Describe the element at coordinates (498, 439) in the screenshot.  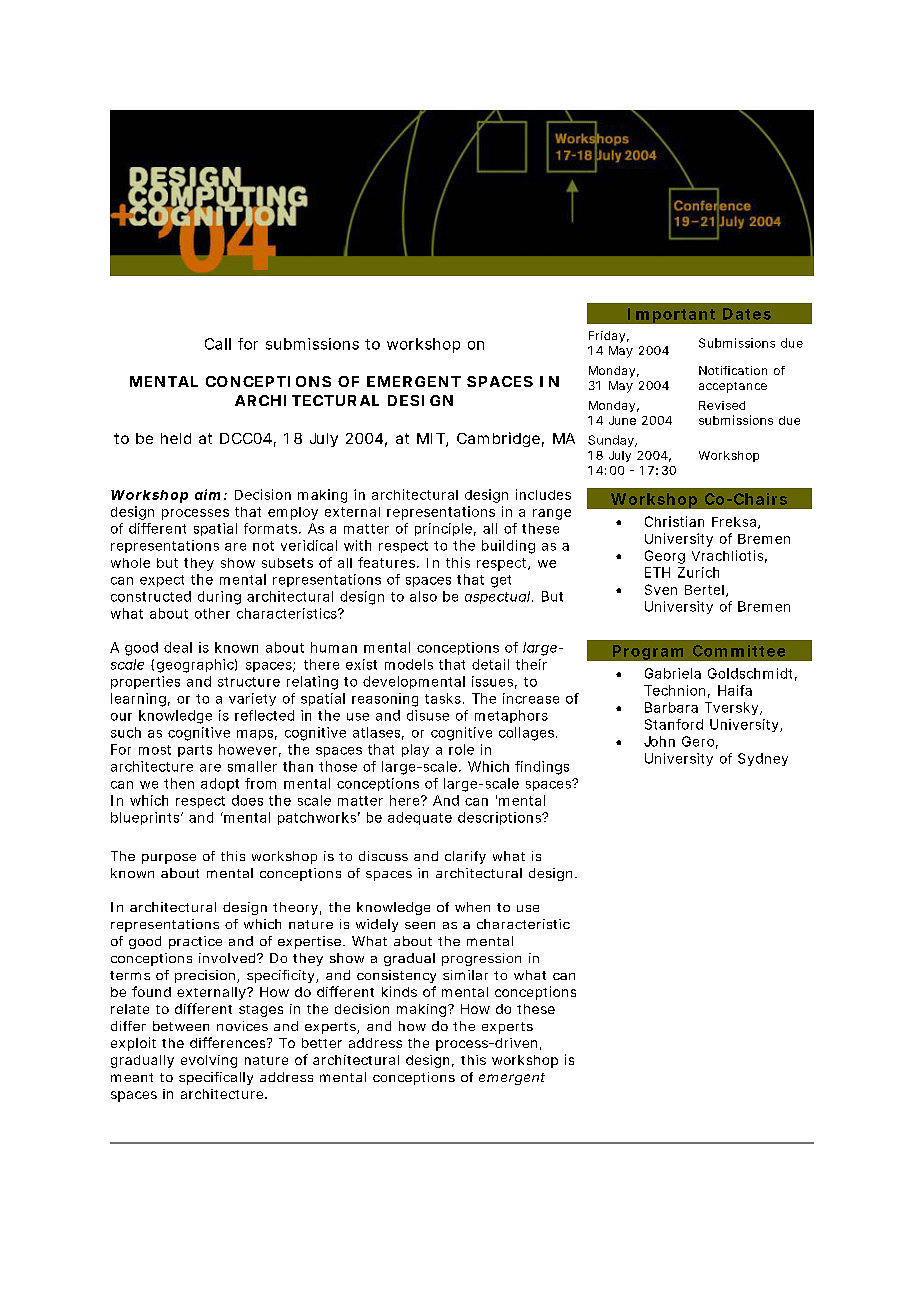
I see `Cambridge` at that location.
